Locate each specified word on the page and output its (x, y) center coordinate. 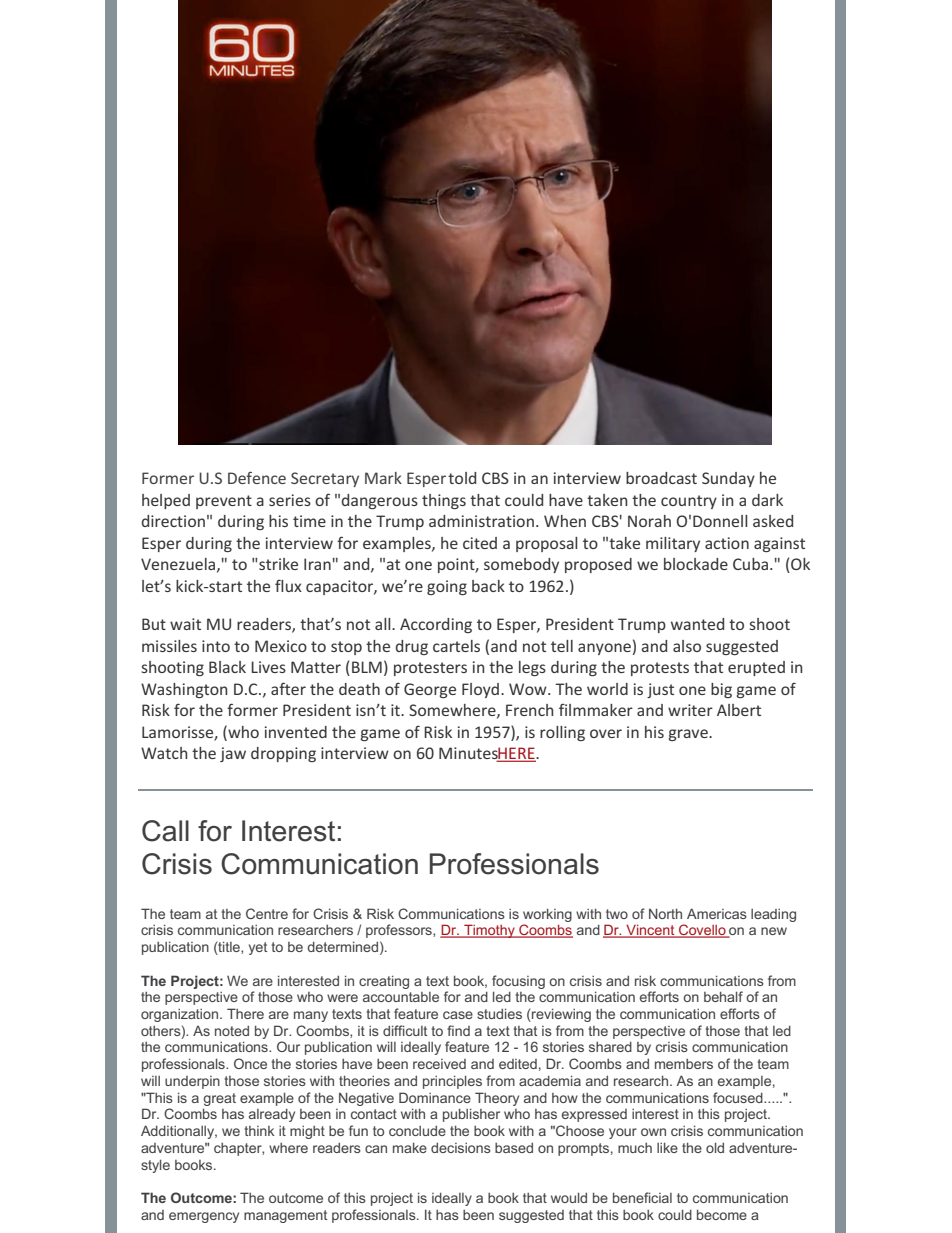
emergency (204, 1217)
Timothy (489, 931)
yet (258, 948)
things (444, 501)
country (689, 502)
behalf (723, 996)
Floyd (482, 690)
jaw (233, 754)
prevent (224, 502)
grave (689, 735)
